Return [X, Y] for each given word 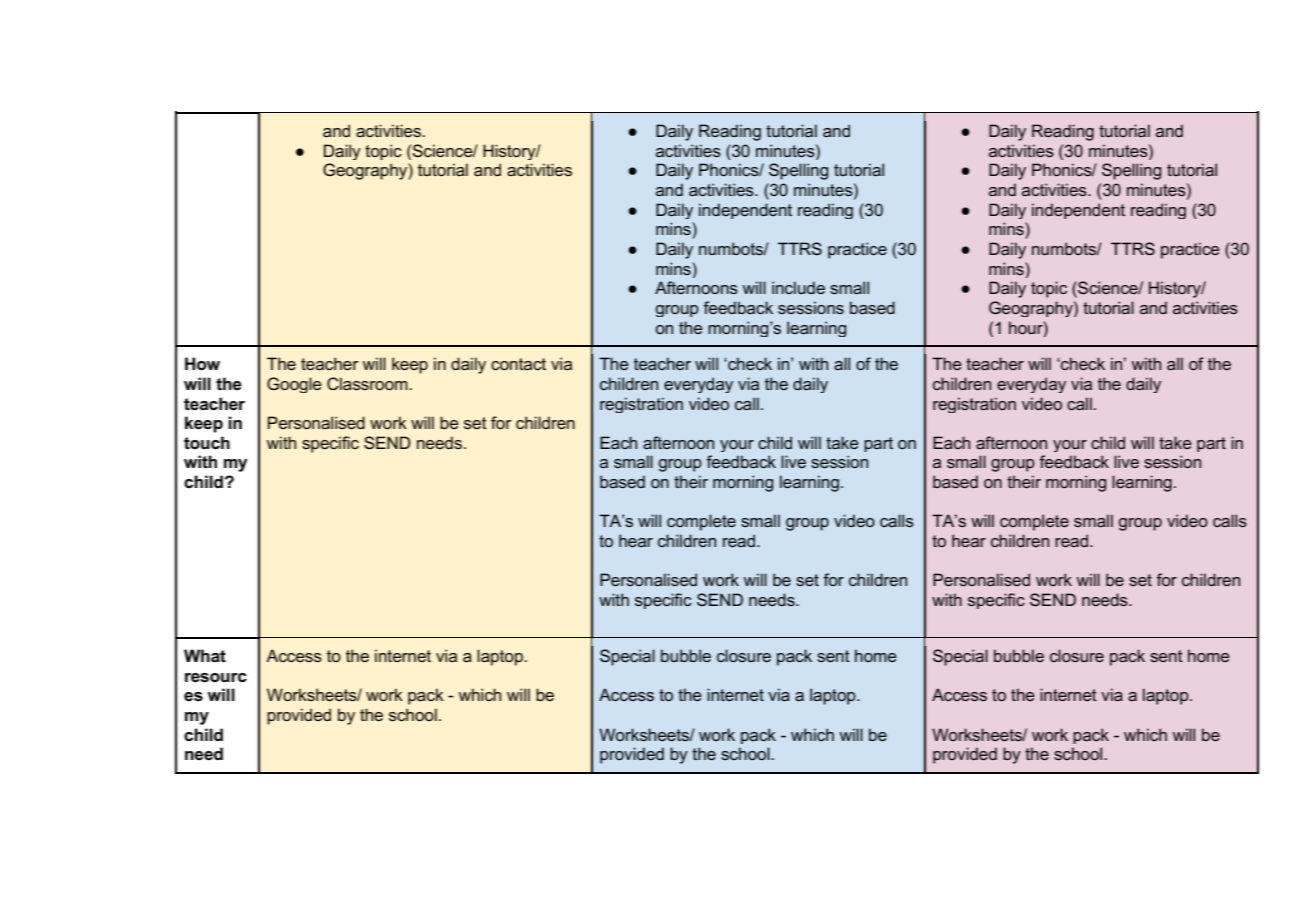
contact [518, 364]
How [202, 364]
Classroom [368, 384]
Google [294, 385]
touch [207, 443]
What [205, 656]
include [798, 287]
